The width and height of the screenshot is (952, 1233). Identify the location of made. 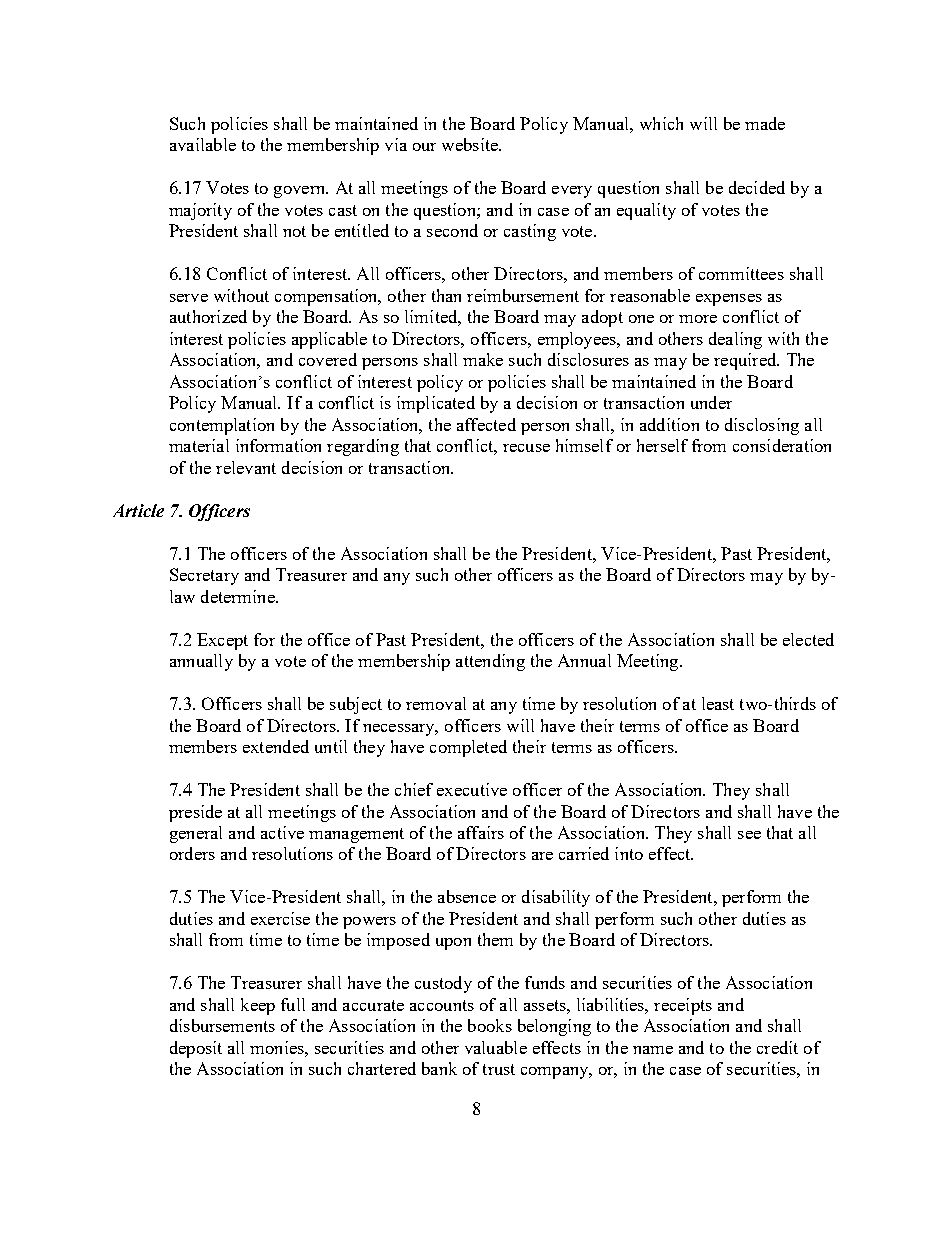
(765, 123).
